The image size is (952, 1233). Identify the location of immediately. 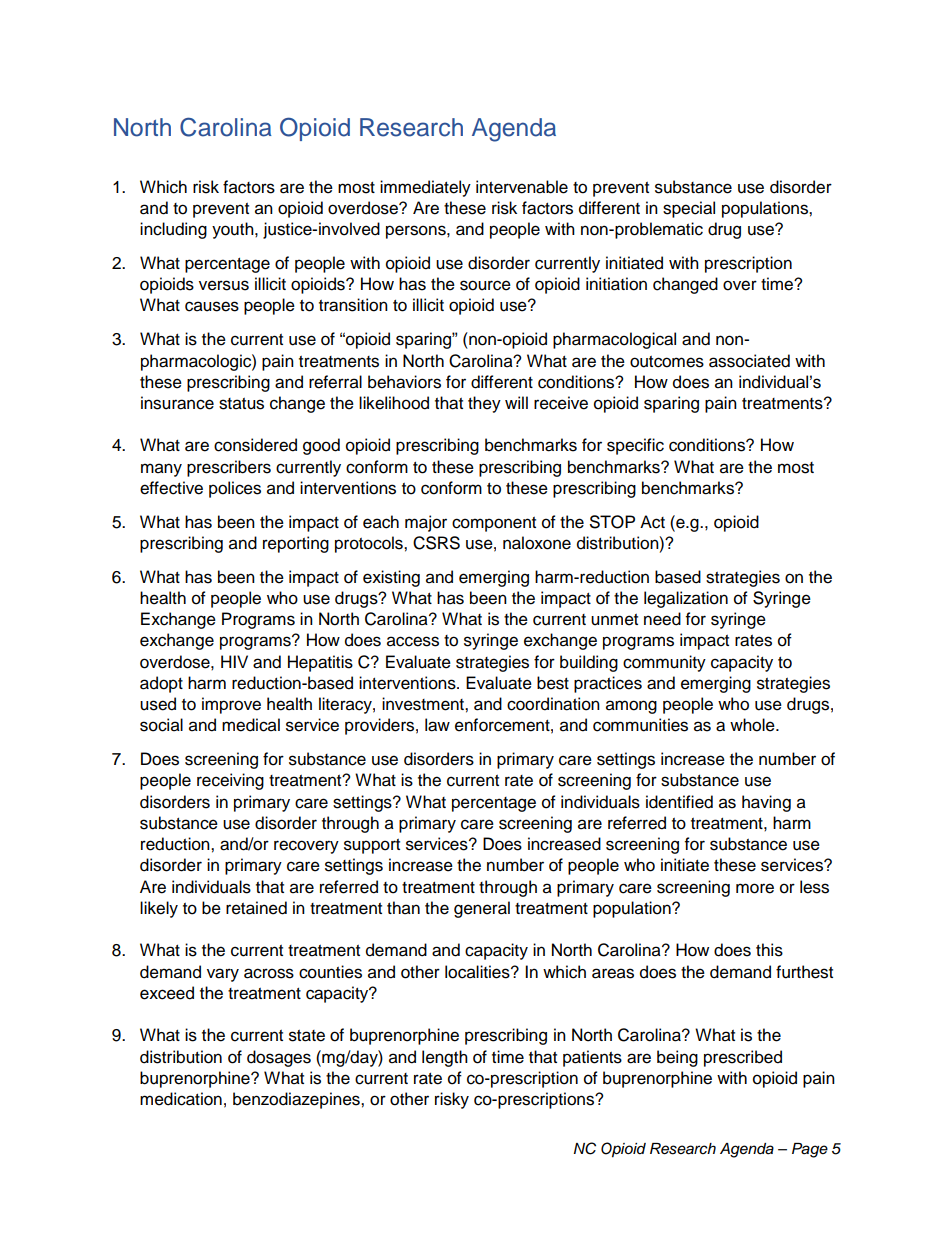
(425, 188).
